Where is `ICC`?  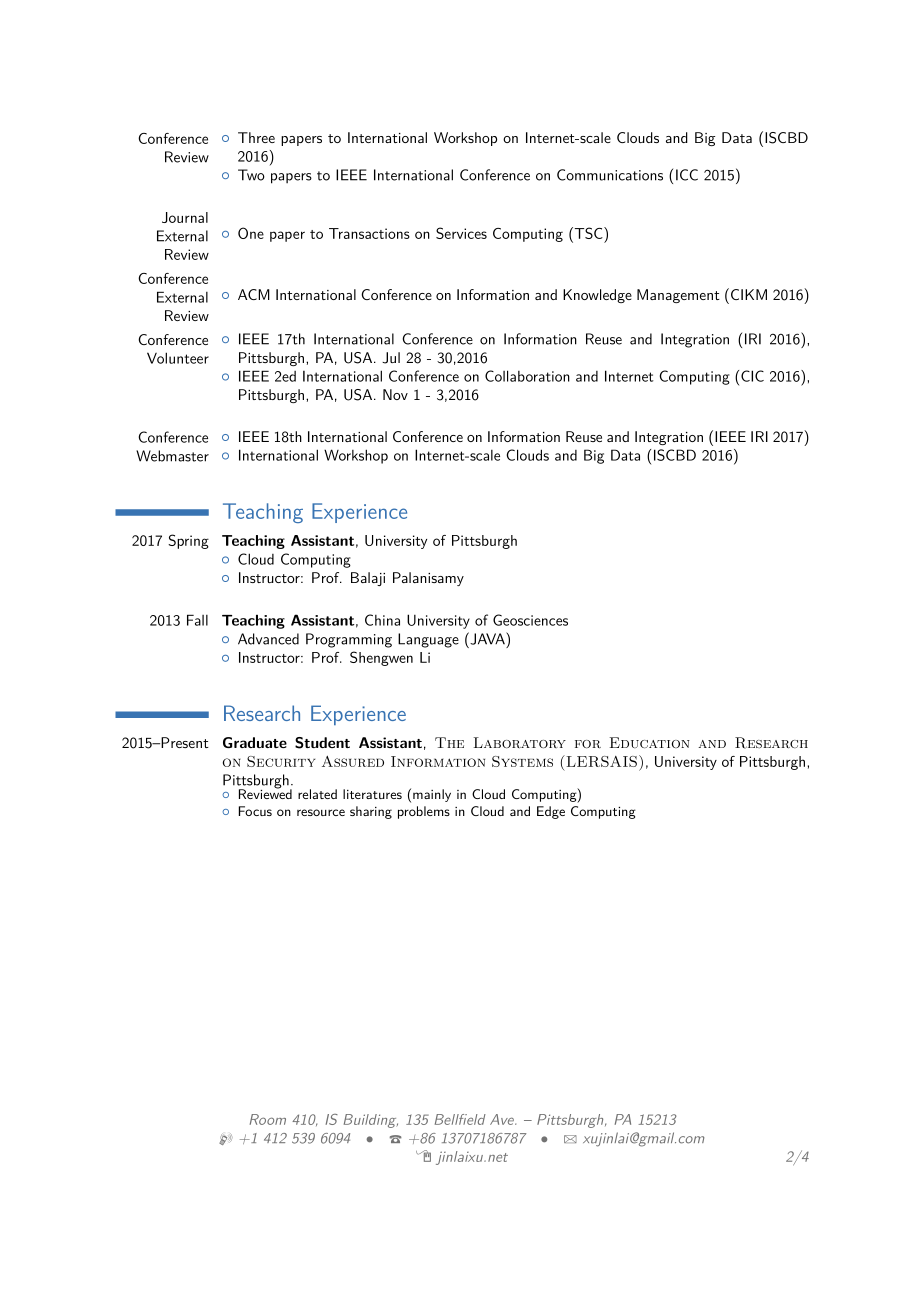 ICC is located at coordinates (687, 175).
